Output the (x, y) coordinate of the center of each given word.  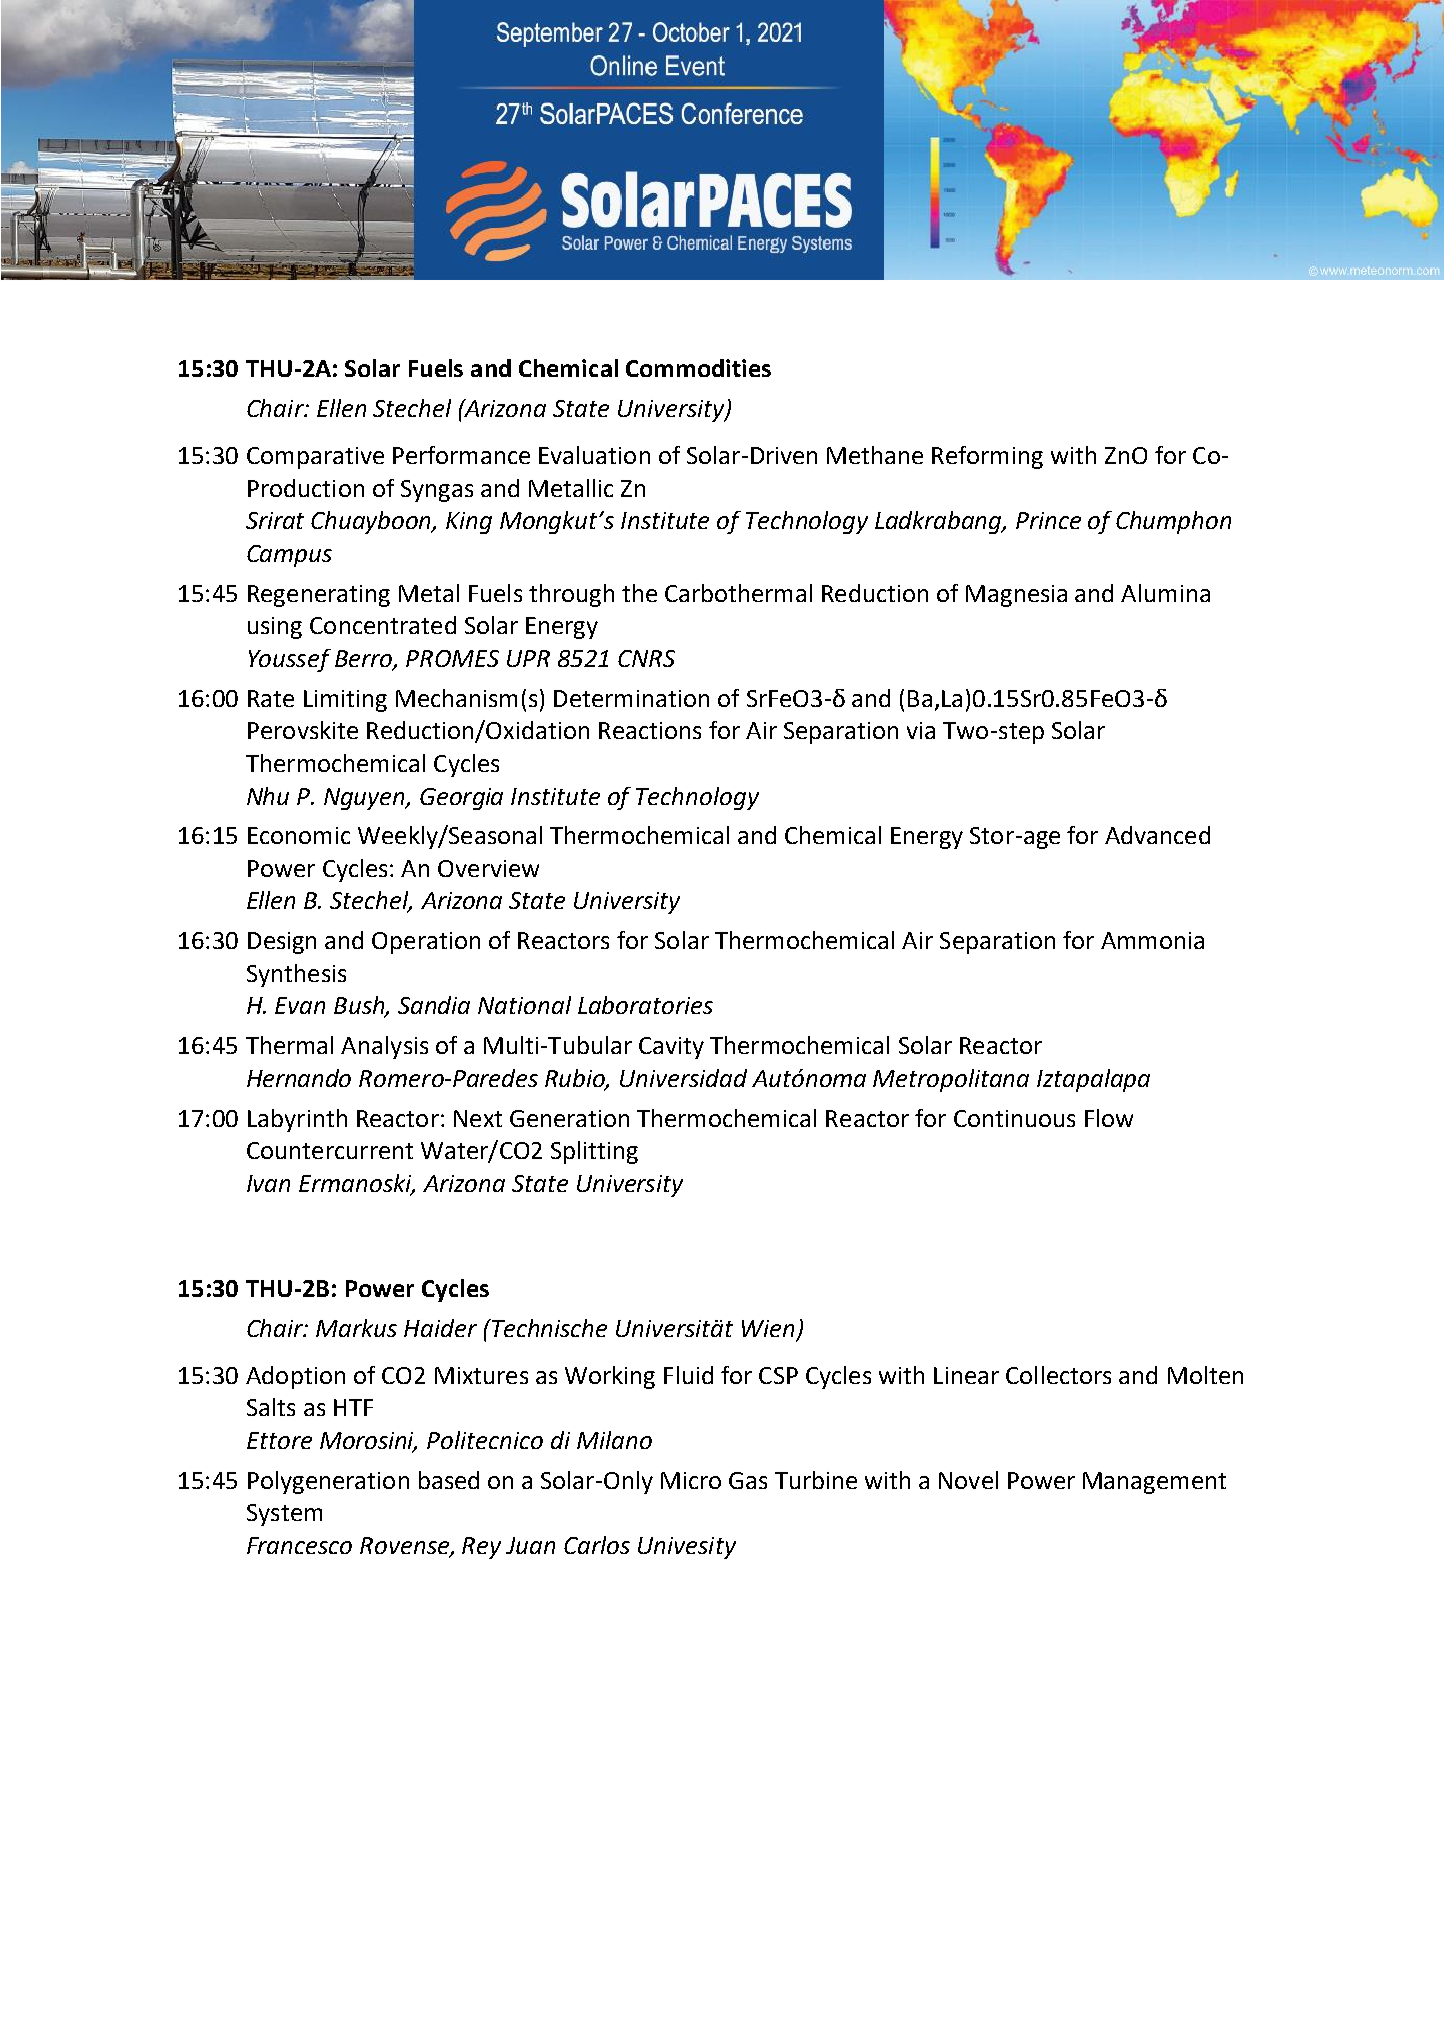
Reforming (987, 457)
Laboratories (645, 1005)
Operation (426, 943)
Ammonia (1152, 940)
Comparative (315, 458)
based (449, 1480)
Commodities (698, 368)
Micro (691, 1480)
